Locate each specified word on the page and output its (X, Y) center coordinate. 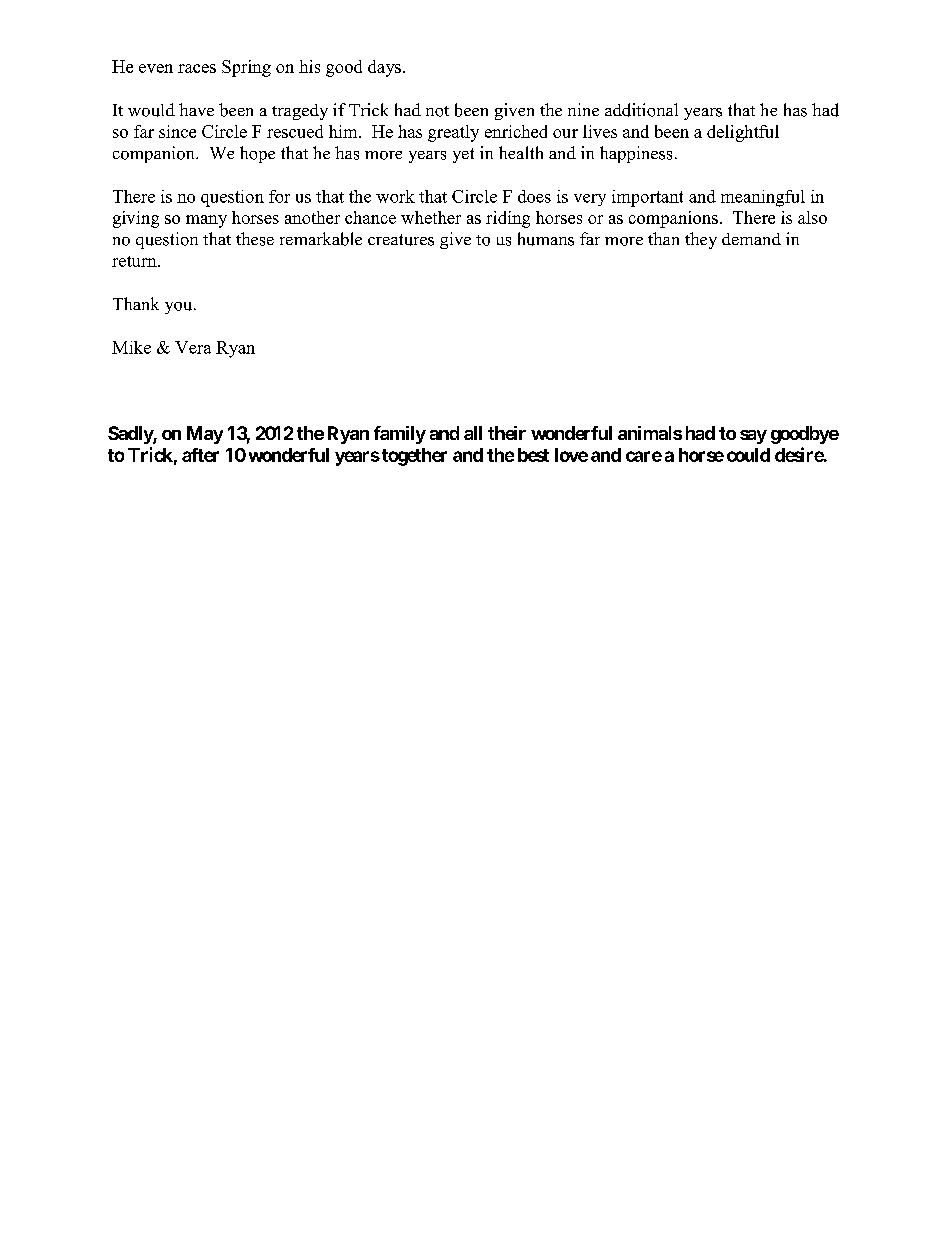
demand (751, 239)
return (135, 261)
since (177, 131)
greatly (453, 133)
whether (431, 217)
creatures (401, 240)
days (384, 68)
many (206, 221)
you (180, 308)
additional (641, 110)
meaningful (763, 198)
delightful (743, 133)
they (701, 240)
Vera (193, 347)
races (197, 68)
